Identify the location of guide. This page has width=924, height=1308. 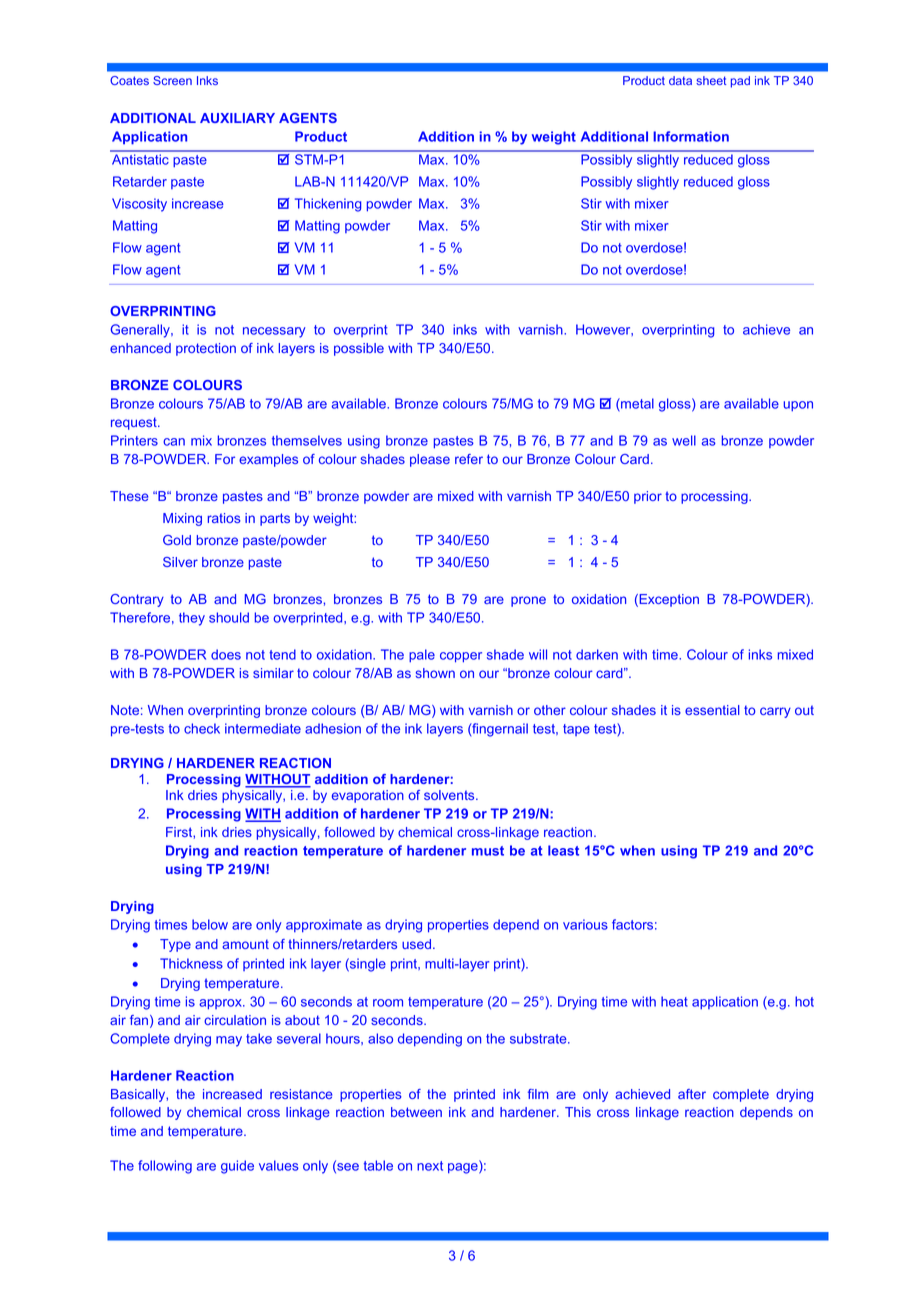
(237, 1167).
